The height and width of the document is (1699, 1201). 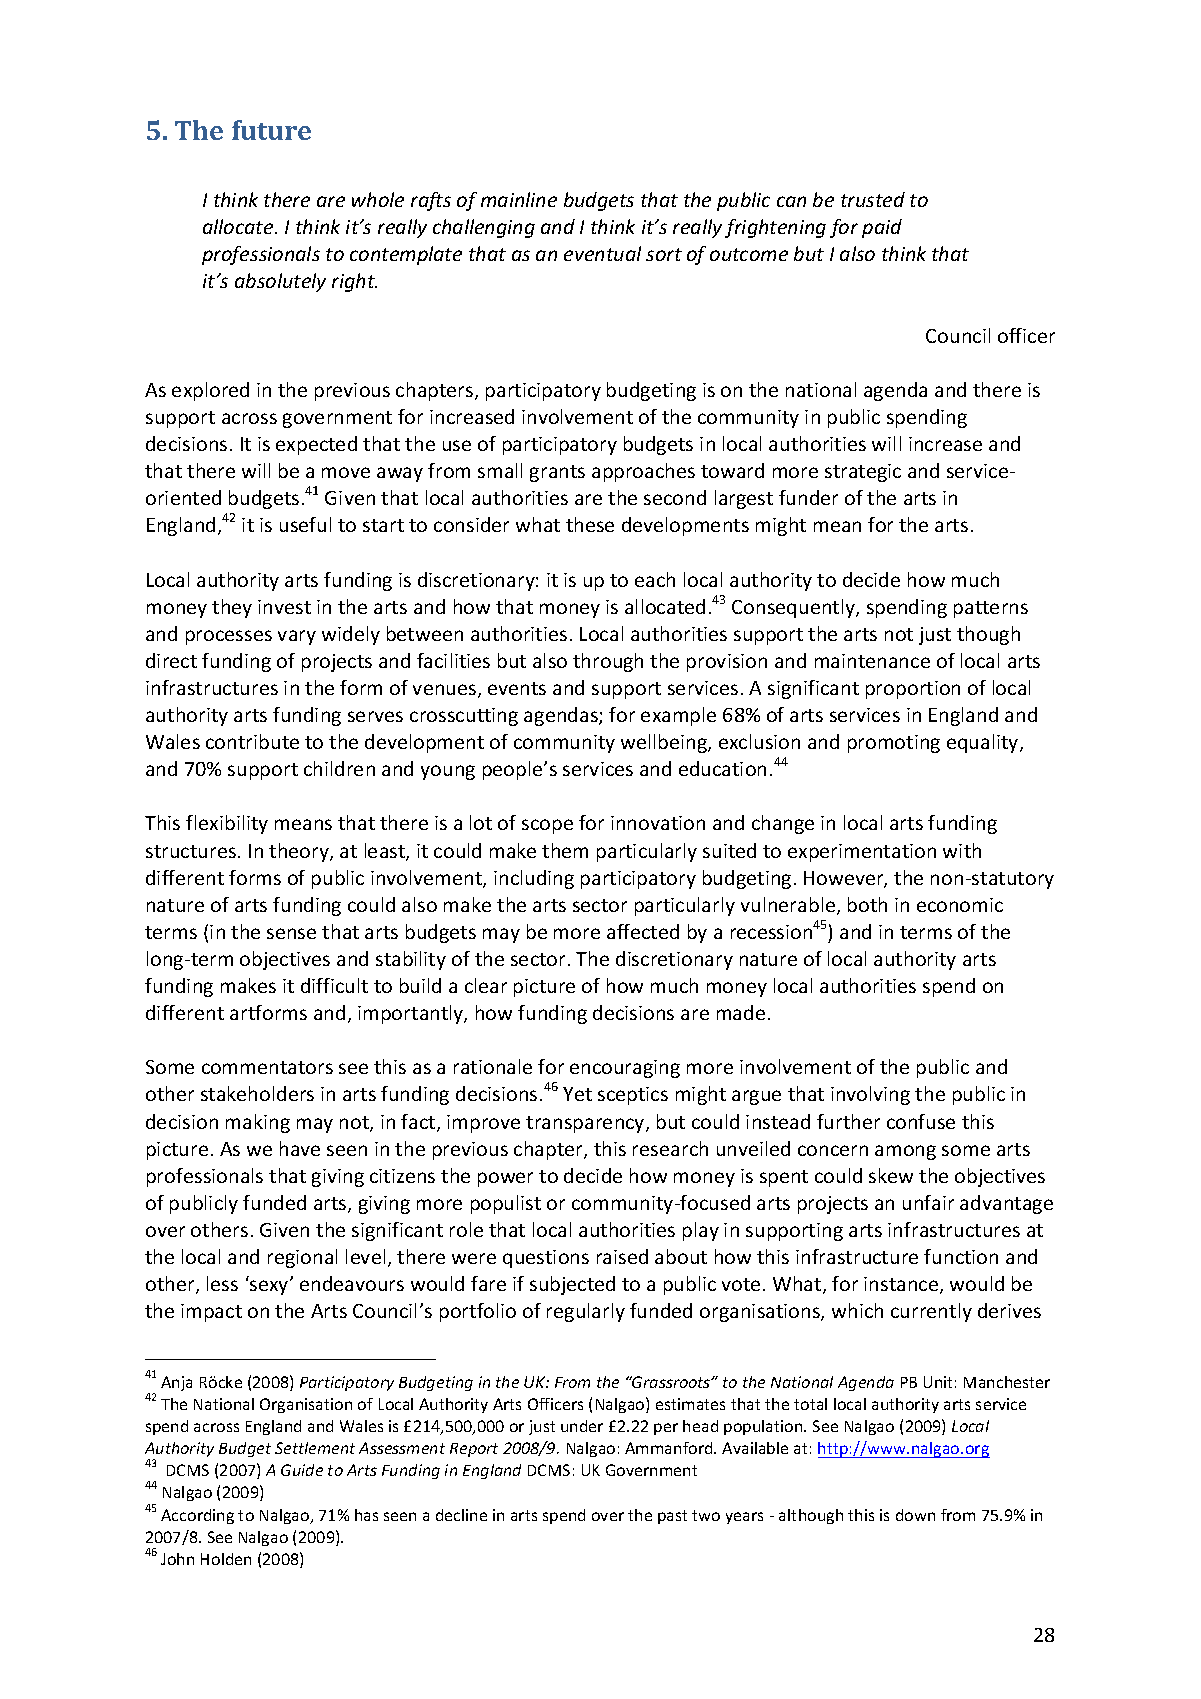 I want to click on involving, so click(x=870, y=1095).
